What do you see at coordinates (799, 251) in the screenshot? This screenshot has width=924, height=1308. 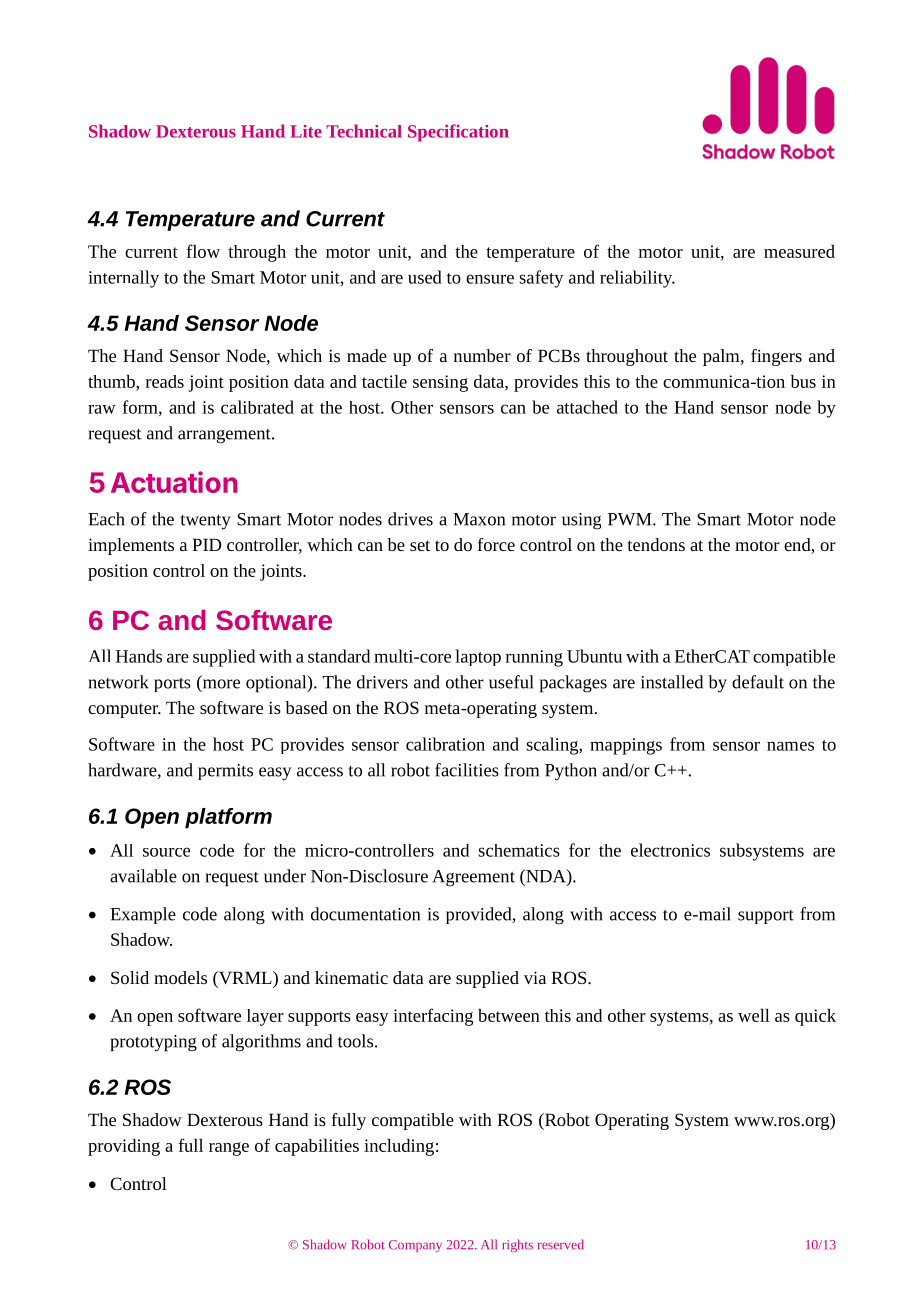 I see `measured` at bounding box center [799, 251].
